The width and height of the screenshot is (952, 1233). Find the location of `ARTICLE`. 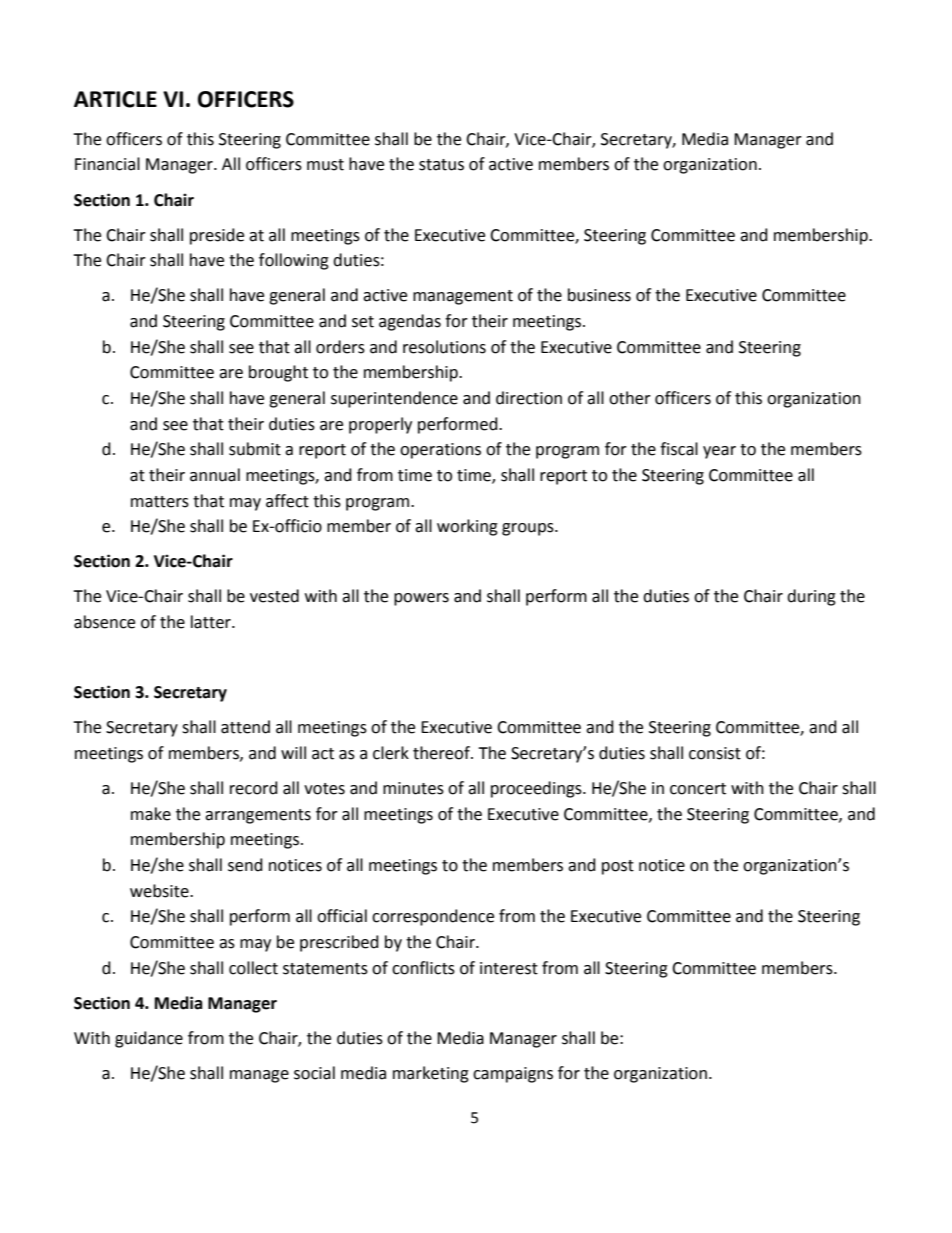

ARTICLE is located at coordinates (115, 99).
